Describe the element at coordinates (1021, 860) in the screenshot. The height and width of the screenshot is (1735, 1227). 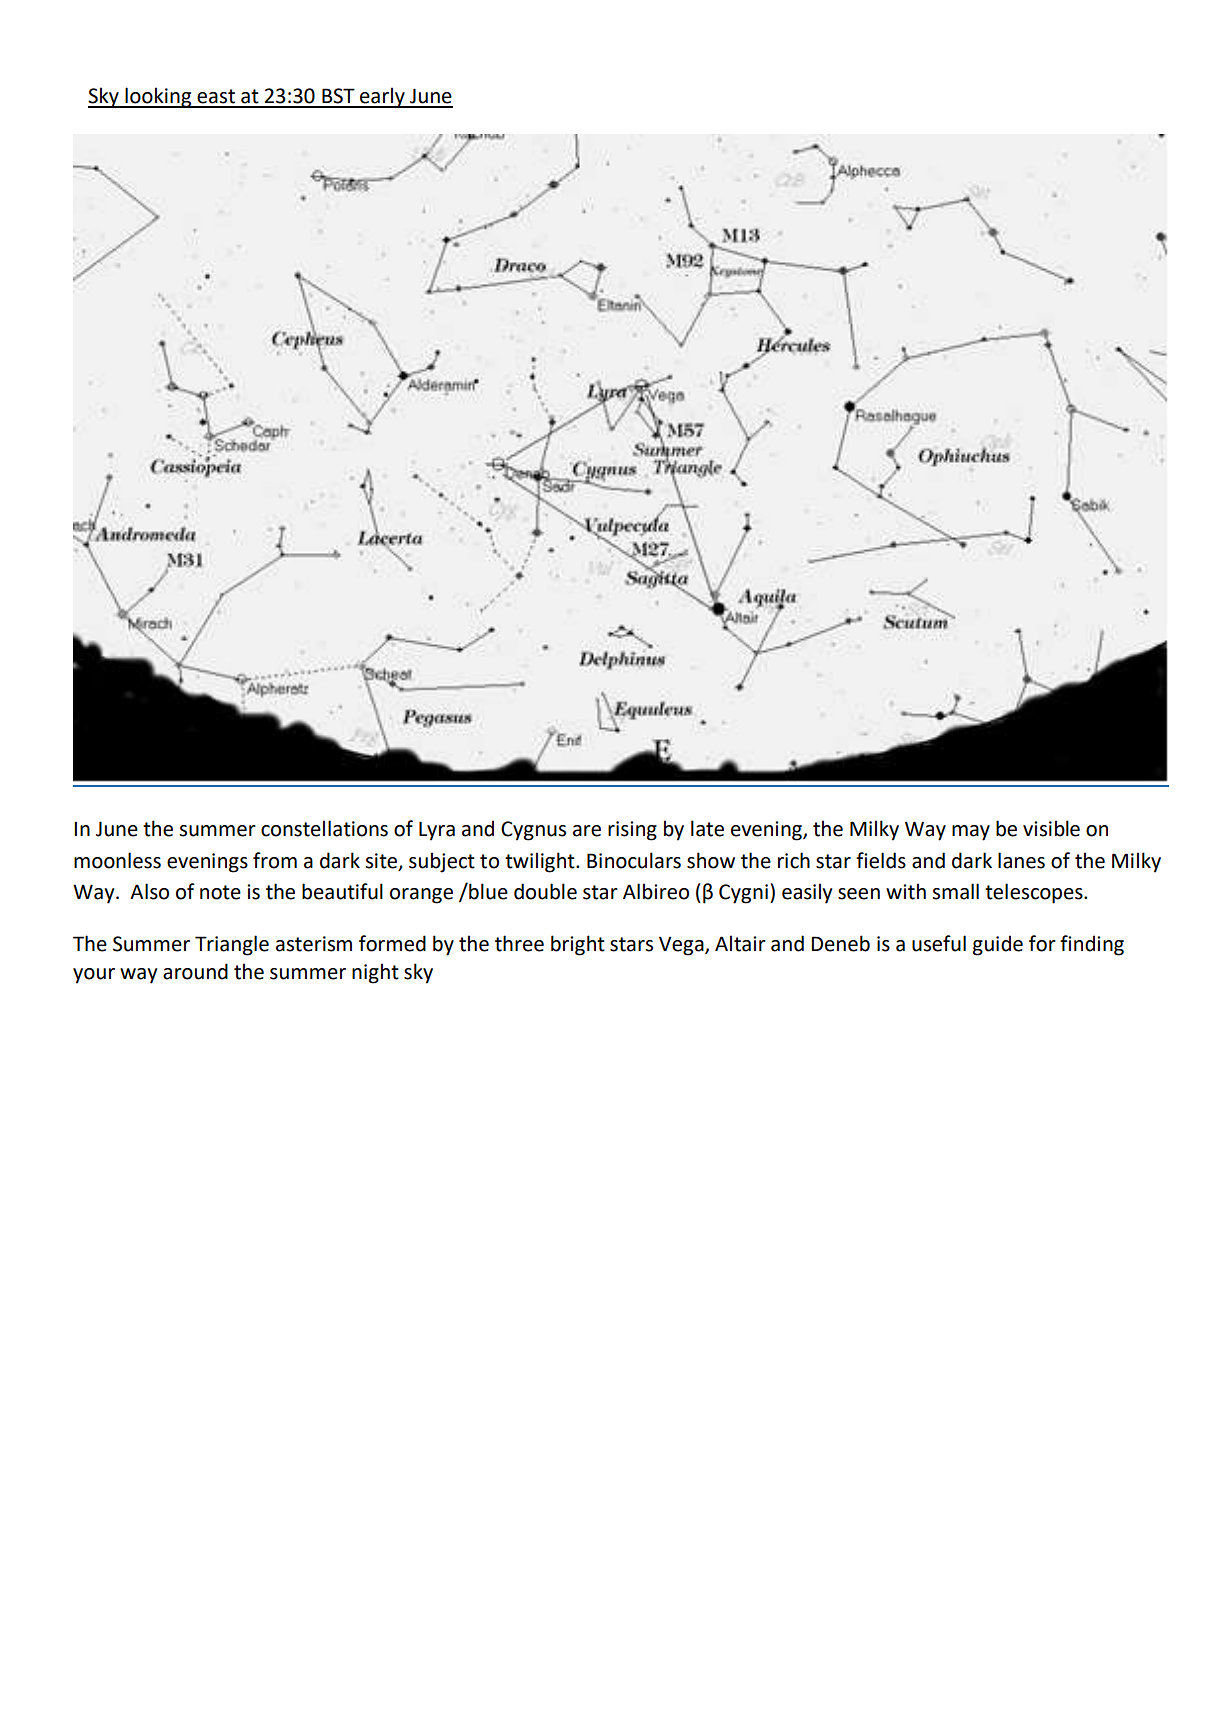
I see `lanes` at that location.
